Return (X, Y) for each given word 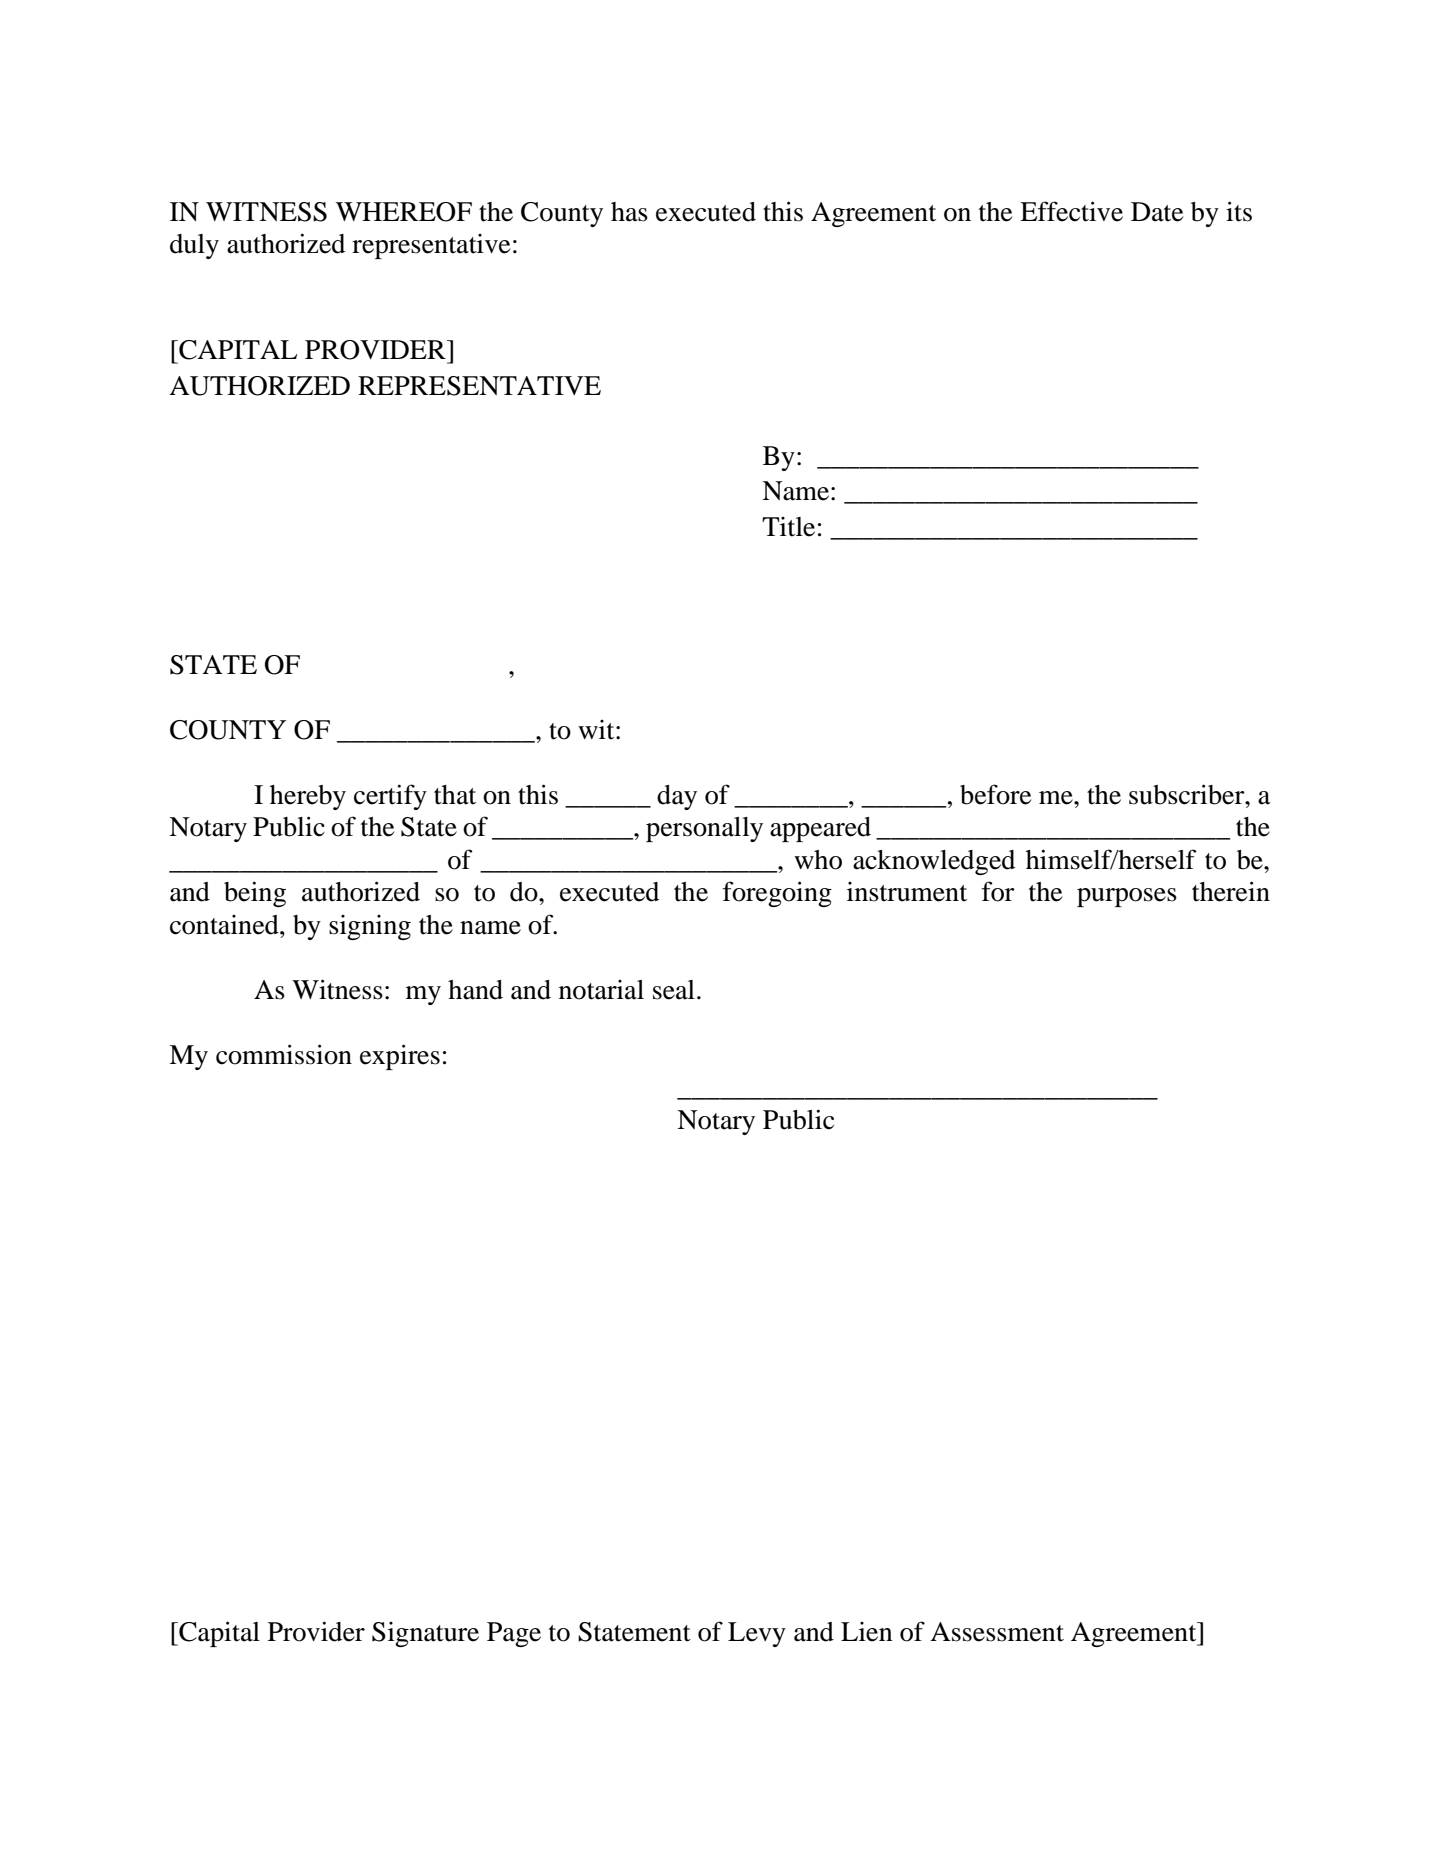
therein (1231, 891)
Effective (1071, 211)
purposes (1127, 897)
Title (788, 527)
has (629, 212)
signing (370, 927)
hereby (308, 797)
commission (284, 1054)
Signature (425, 1634)
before (995, 794)
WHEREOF (404, 212)
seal (674, 990)
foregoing (777, 894)
